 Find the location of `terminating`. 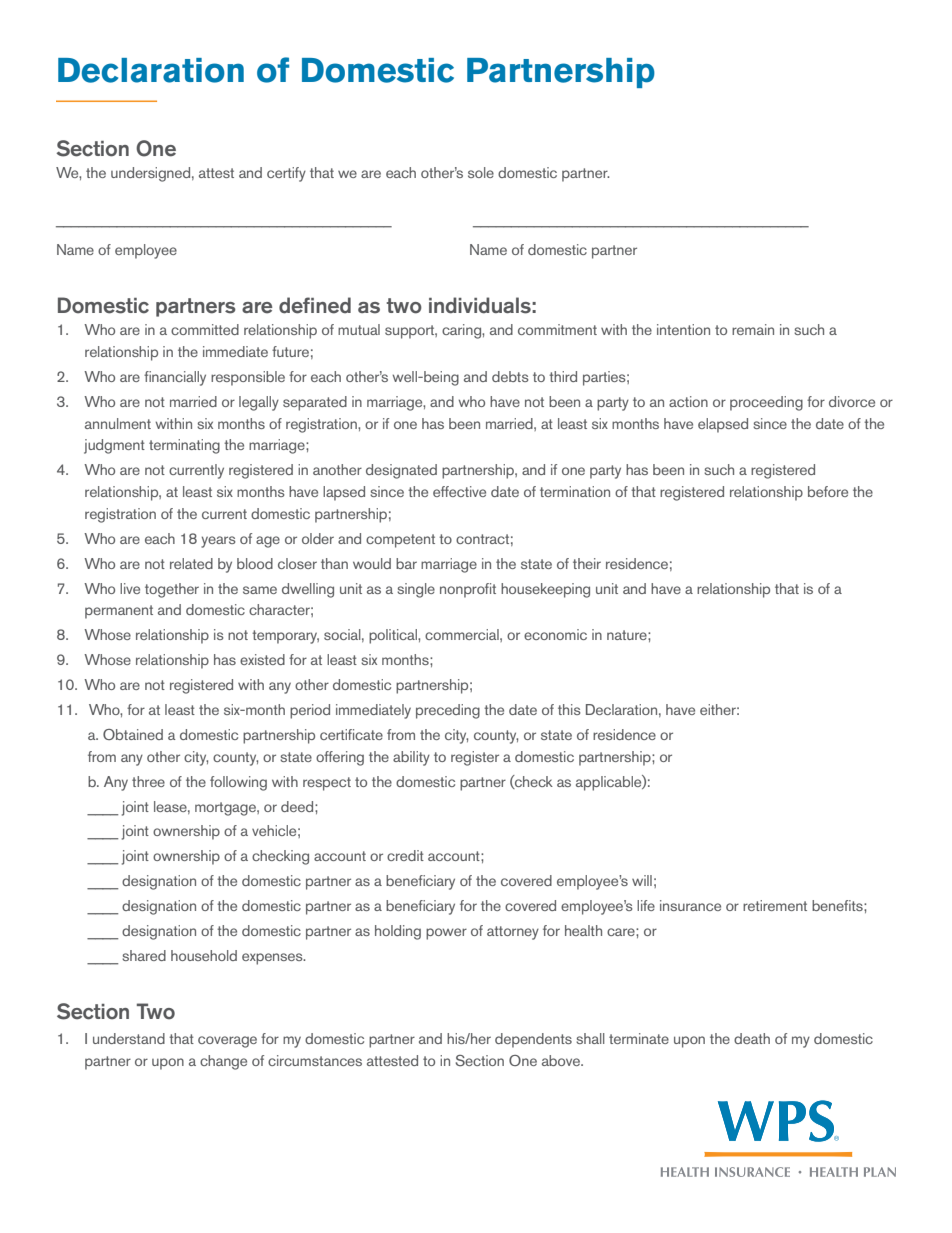

terminating is located at coordinates (184, 446).
